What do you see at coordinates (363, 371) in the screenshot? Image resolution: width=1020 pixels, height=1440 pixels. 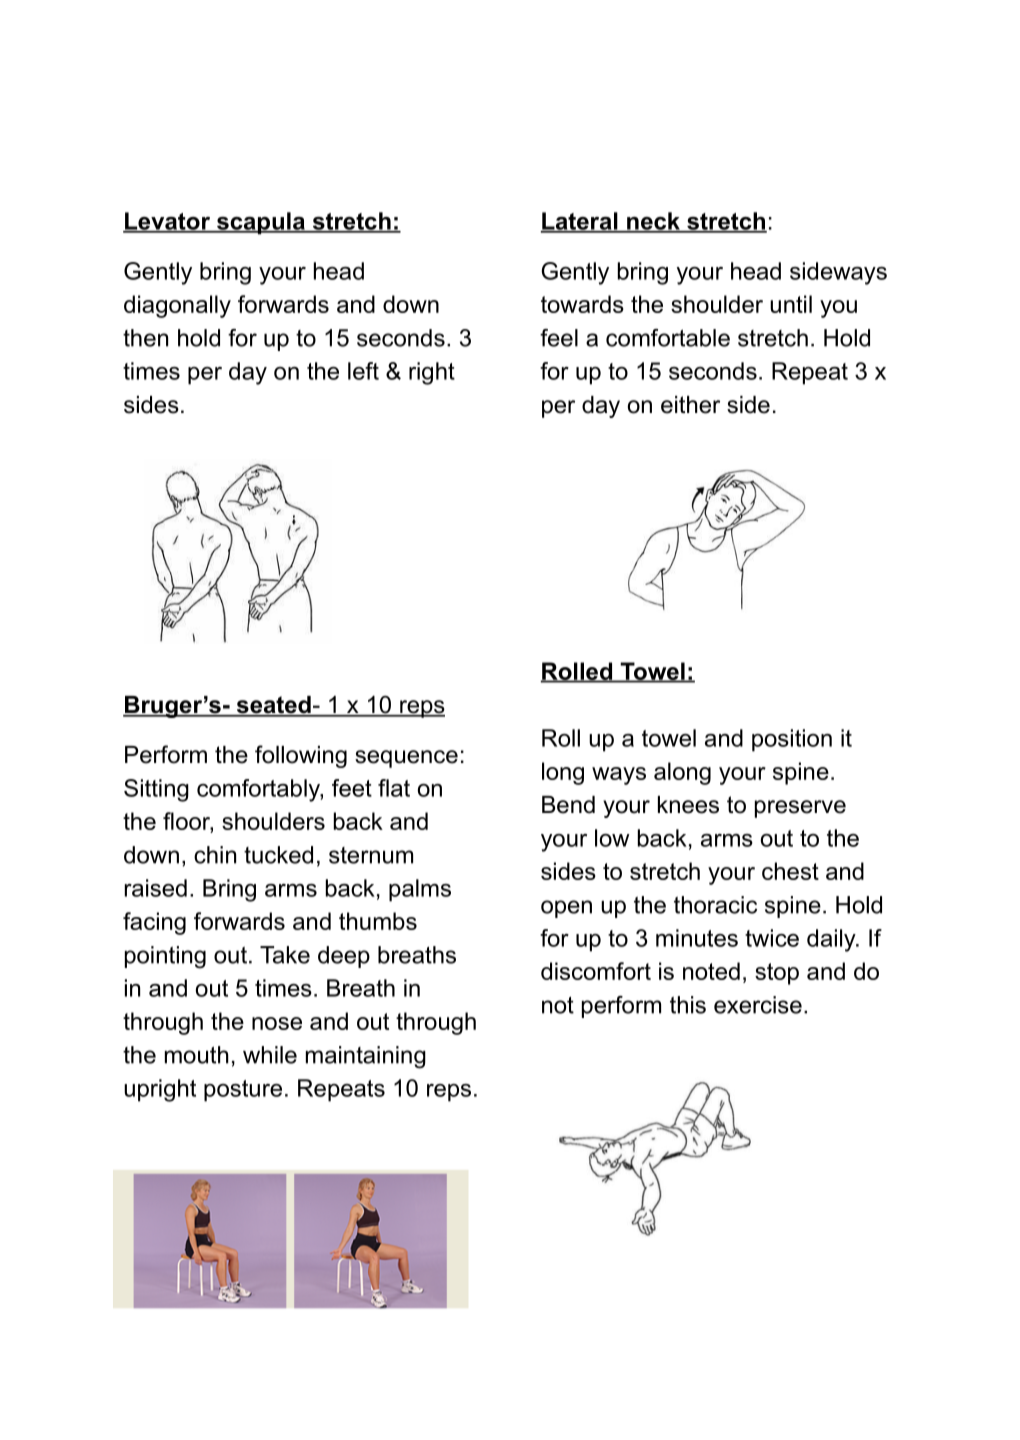 I see `left` at bounding box center [363, 371].
